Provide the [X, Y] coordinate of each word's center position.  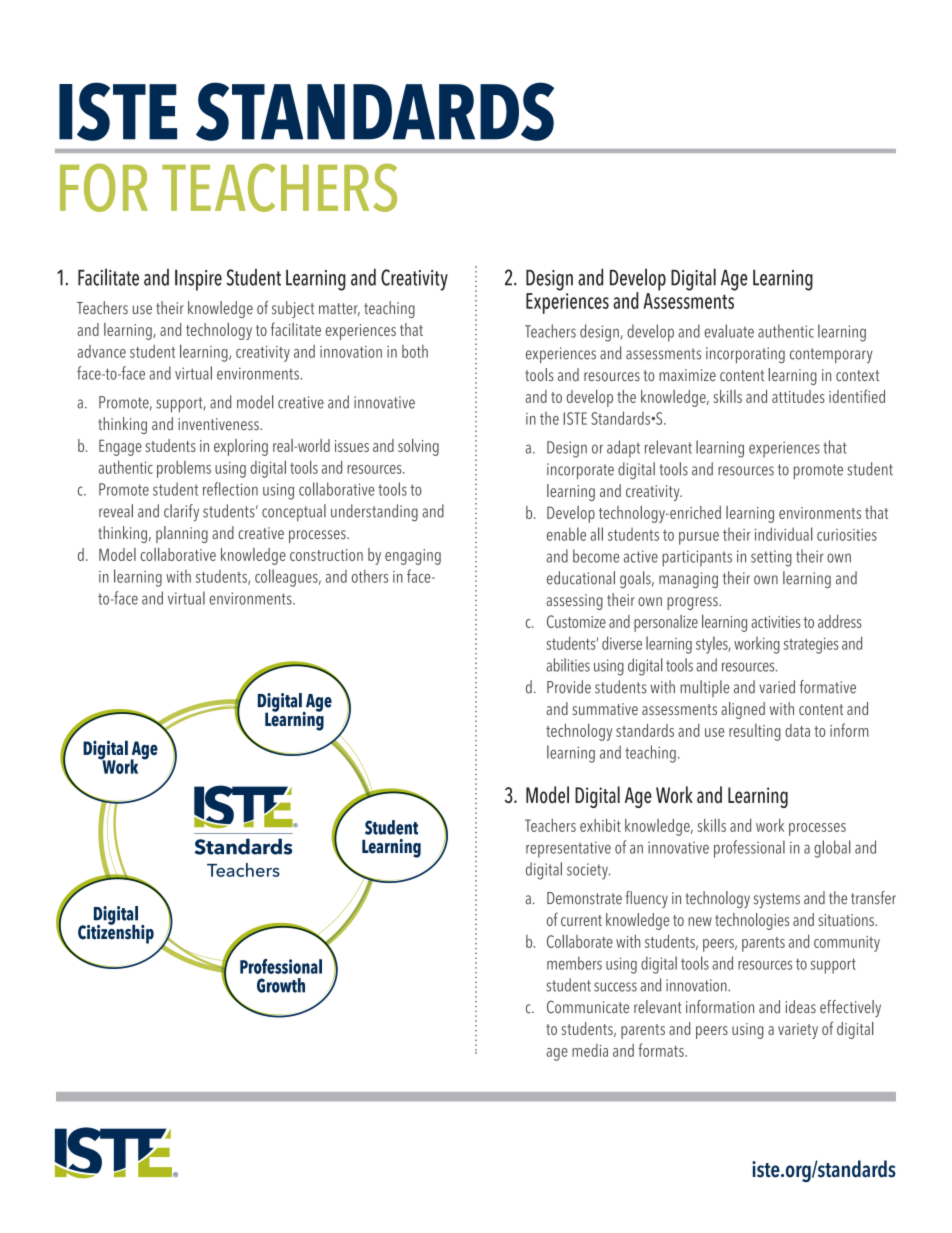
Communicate [588, 1007]
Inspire [198, 280]
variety [798, 1031]
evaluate [729, 331]
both [415, 351]
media [590, 1050]
